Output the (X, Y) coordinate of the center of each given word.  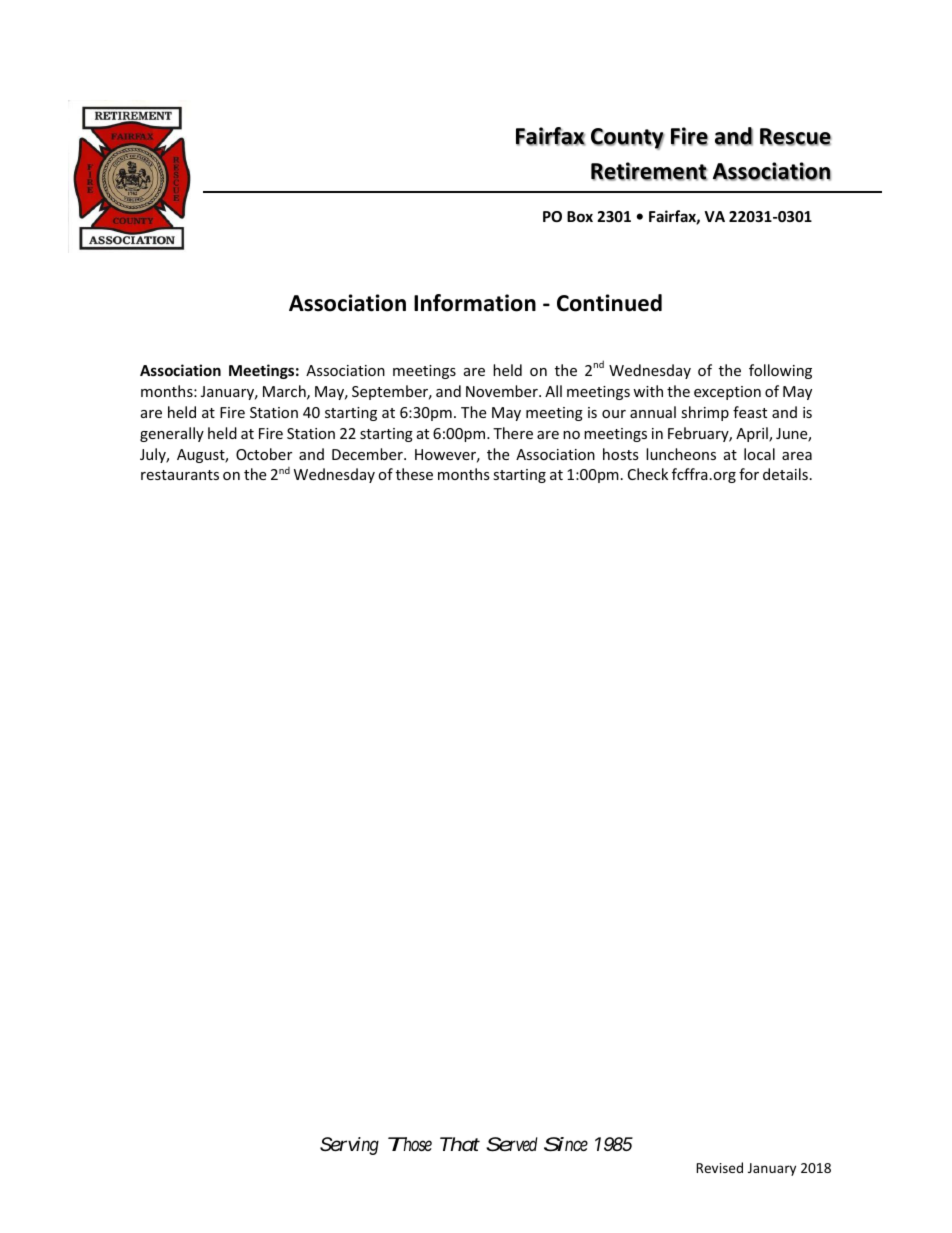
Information (475, 303)
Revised (719, 1167)
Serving (349, 1146)
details (785, 474)
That (460, 1144)
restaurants (180, 475)
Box (580, 216)
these (414, 474)
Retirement (649, 171)
